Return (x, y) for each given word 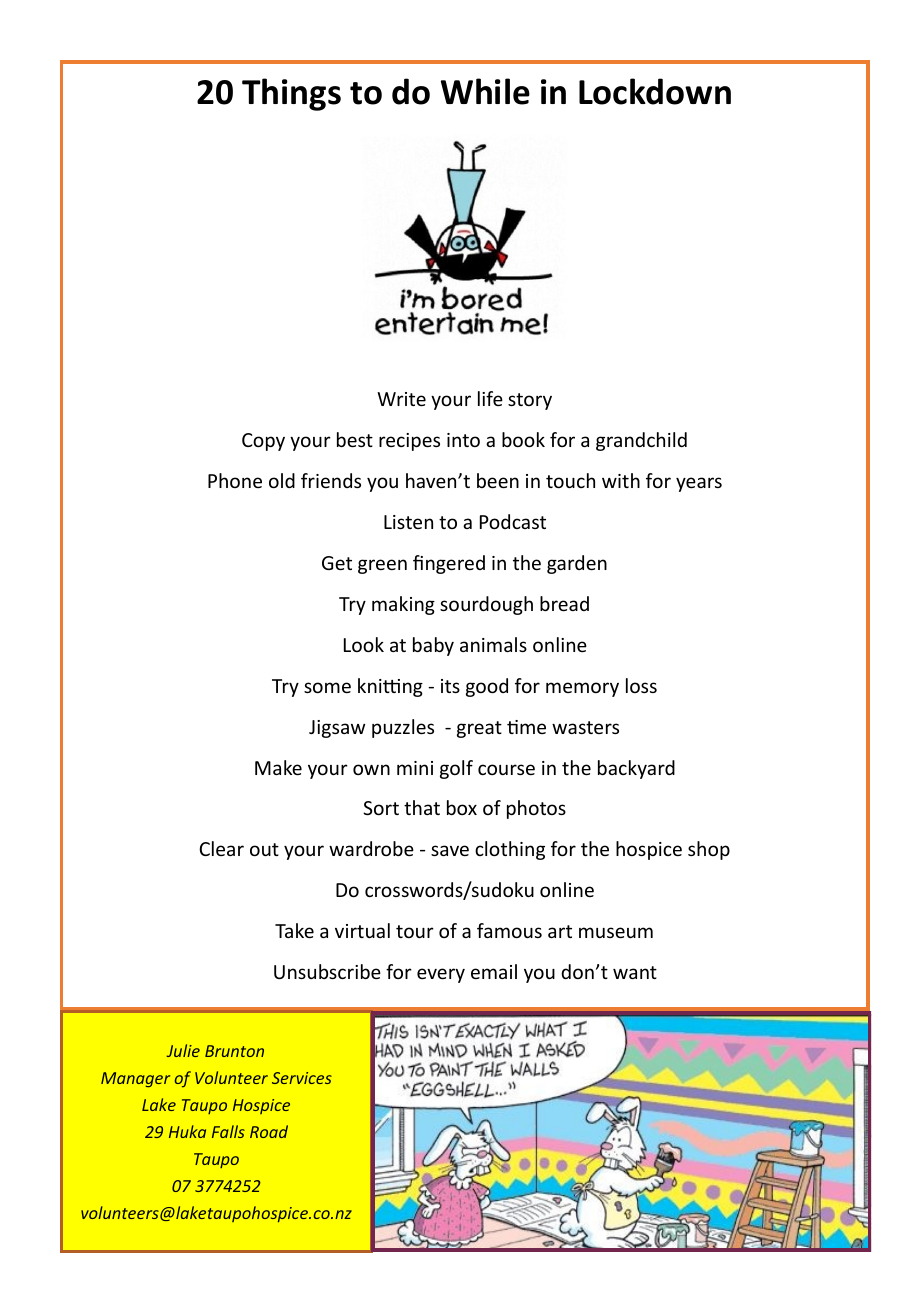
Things (291, 94)
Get (337, 563)
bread (564, 603)
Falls (228, 1131)
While (485, 91)
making (403, 605)
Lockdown (655, 91)
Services (302, 1078)
